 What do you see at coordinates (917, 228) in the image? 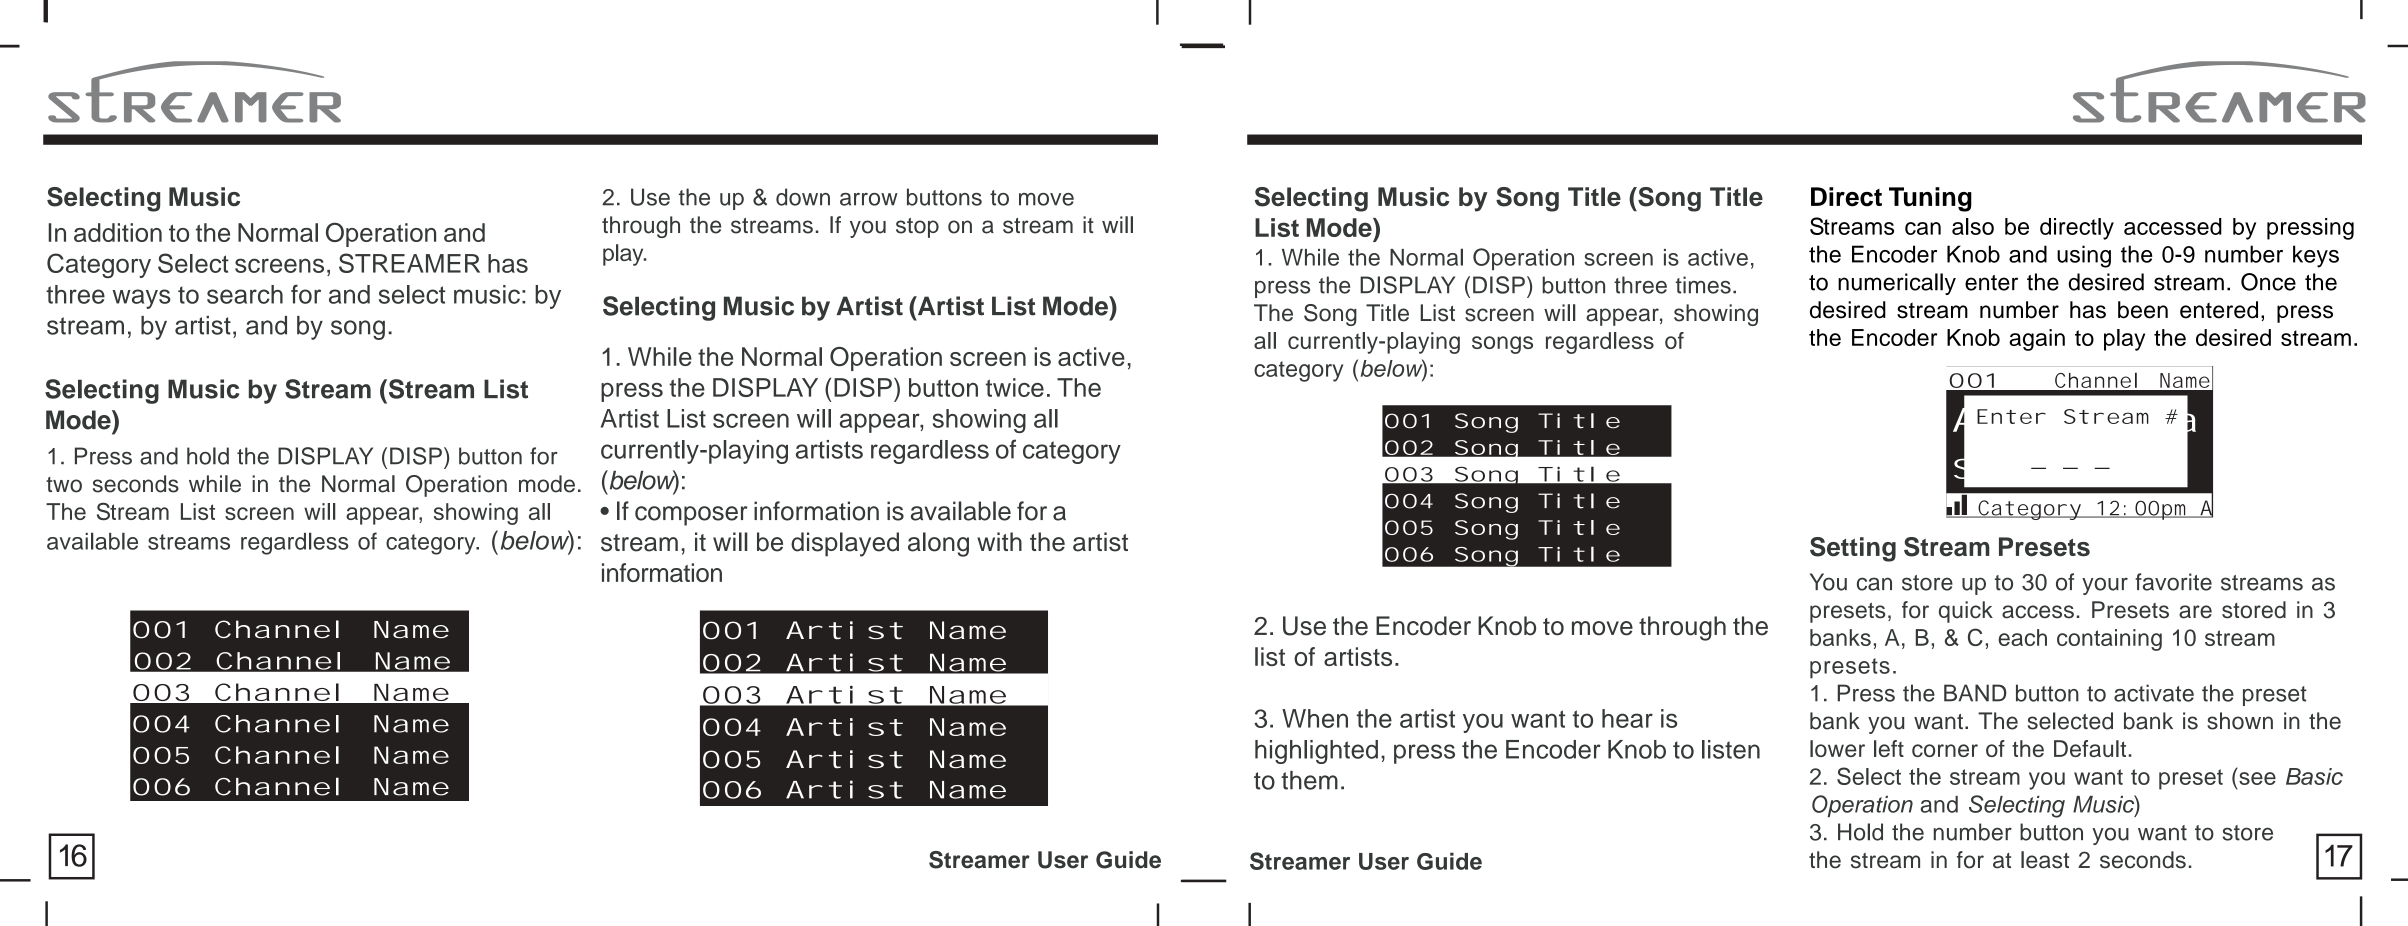
I see `stop` at bounding box center [917, 228].
